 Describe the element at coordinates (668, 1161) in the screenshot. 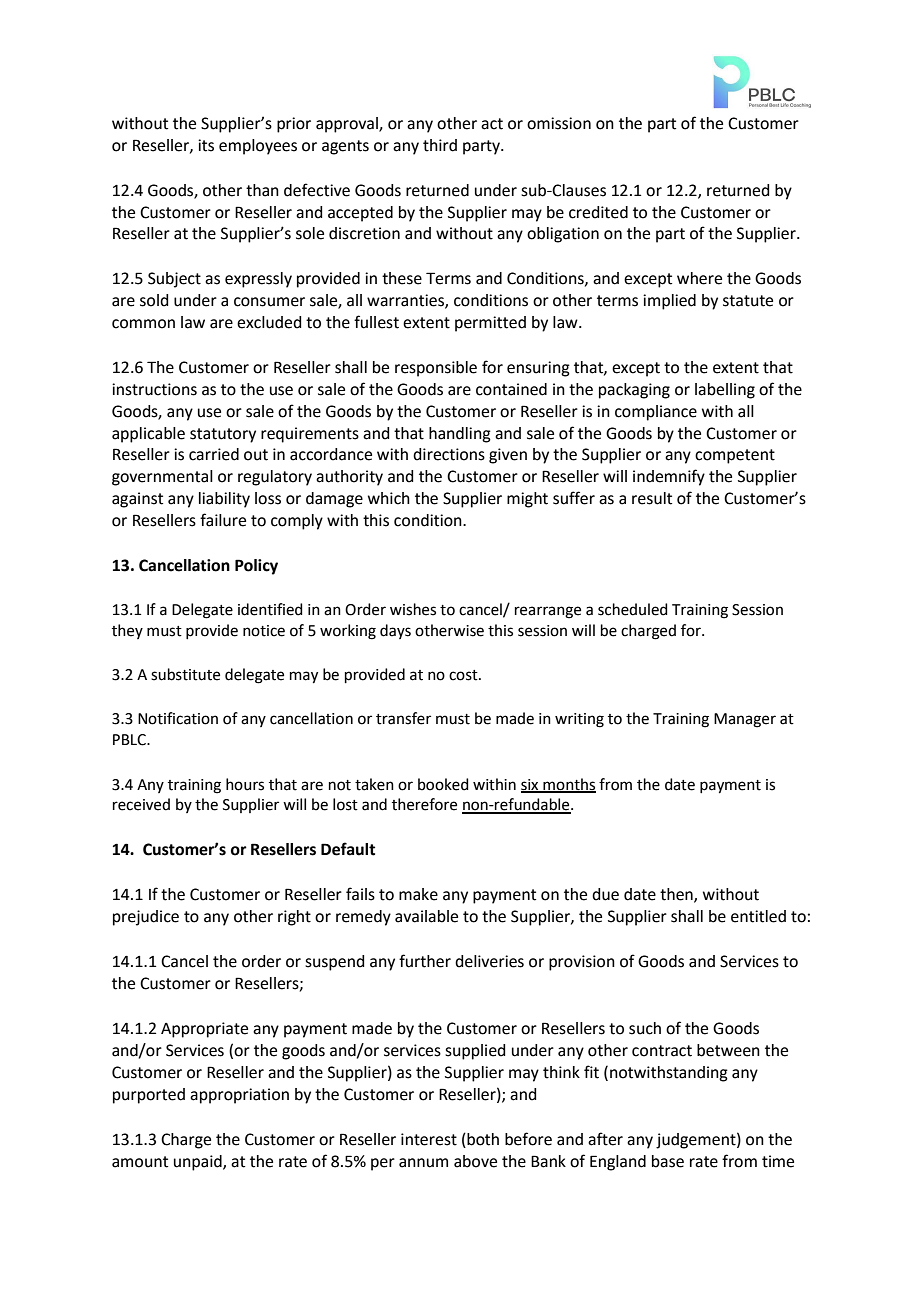

I see `base` at that location.
